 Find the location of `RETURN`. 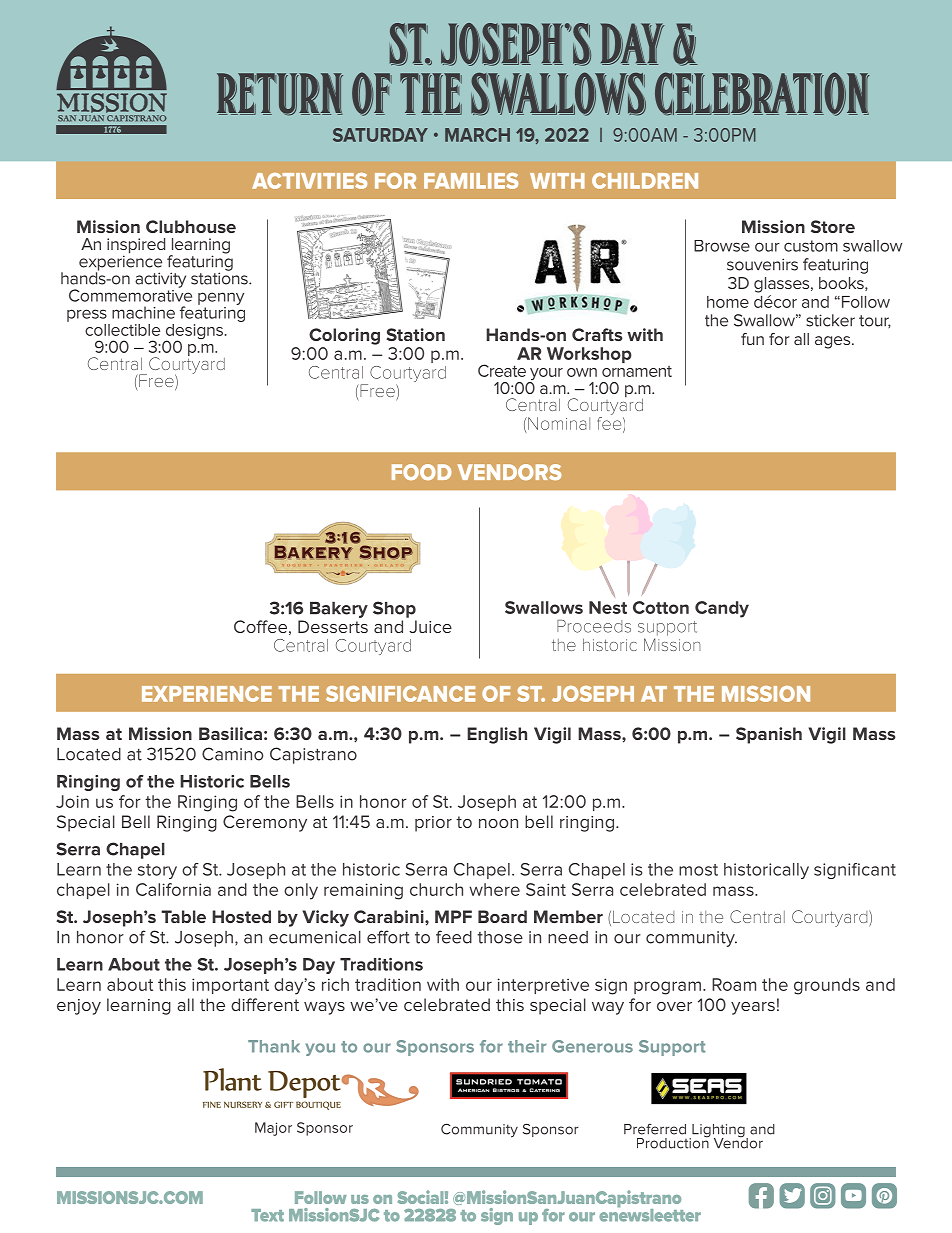

RETURN is located at coordinates (280, 94).
